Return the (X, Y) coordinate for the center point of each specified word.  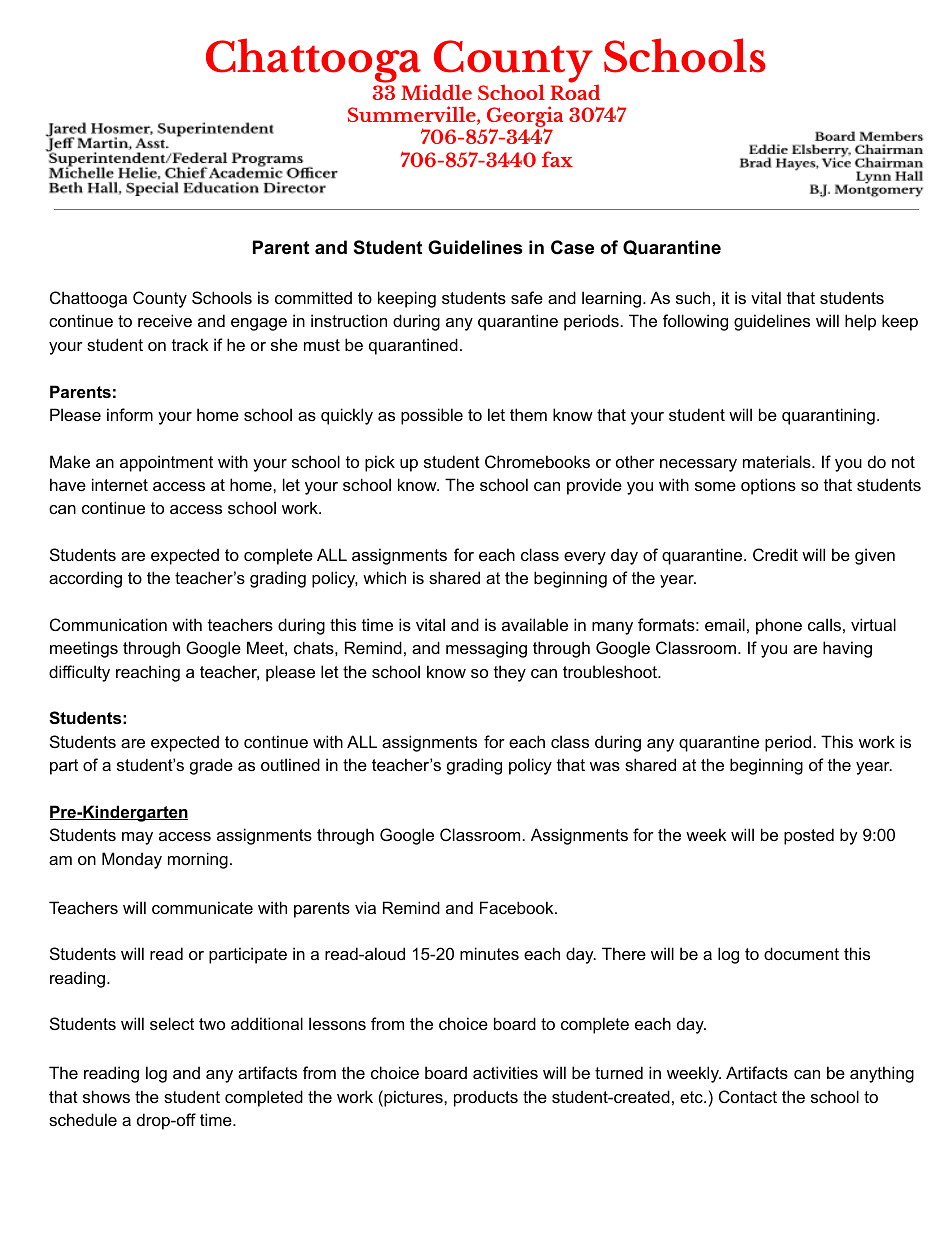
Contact (748, 1096)
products (486, 1098)
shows (106, 1096)
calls (824, 624)
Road (575, 91)
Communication (108, 624)
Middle (436, 92)
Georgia (524, 118)
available (535, 624)
